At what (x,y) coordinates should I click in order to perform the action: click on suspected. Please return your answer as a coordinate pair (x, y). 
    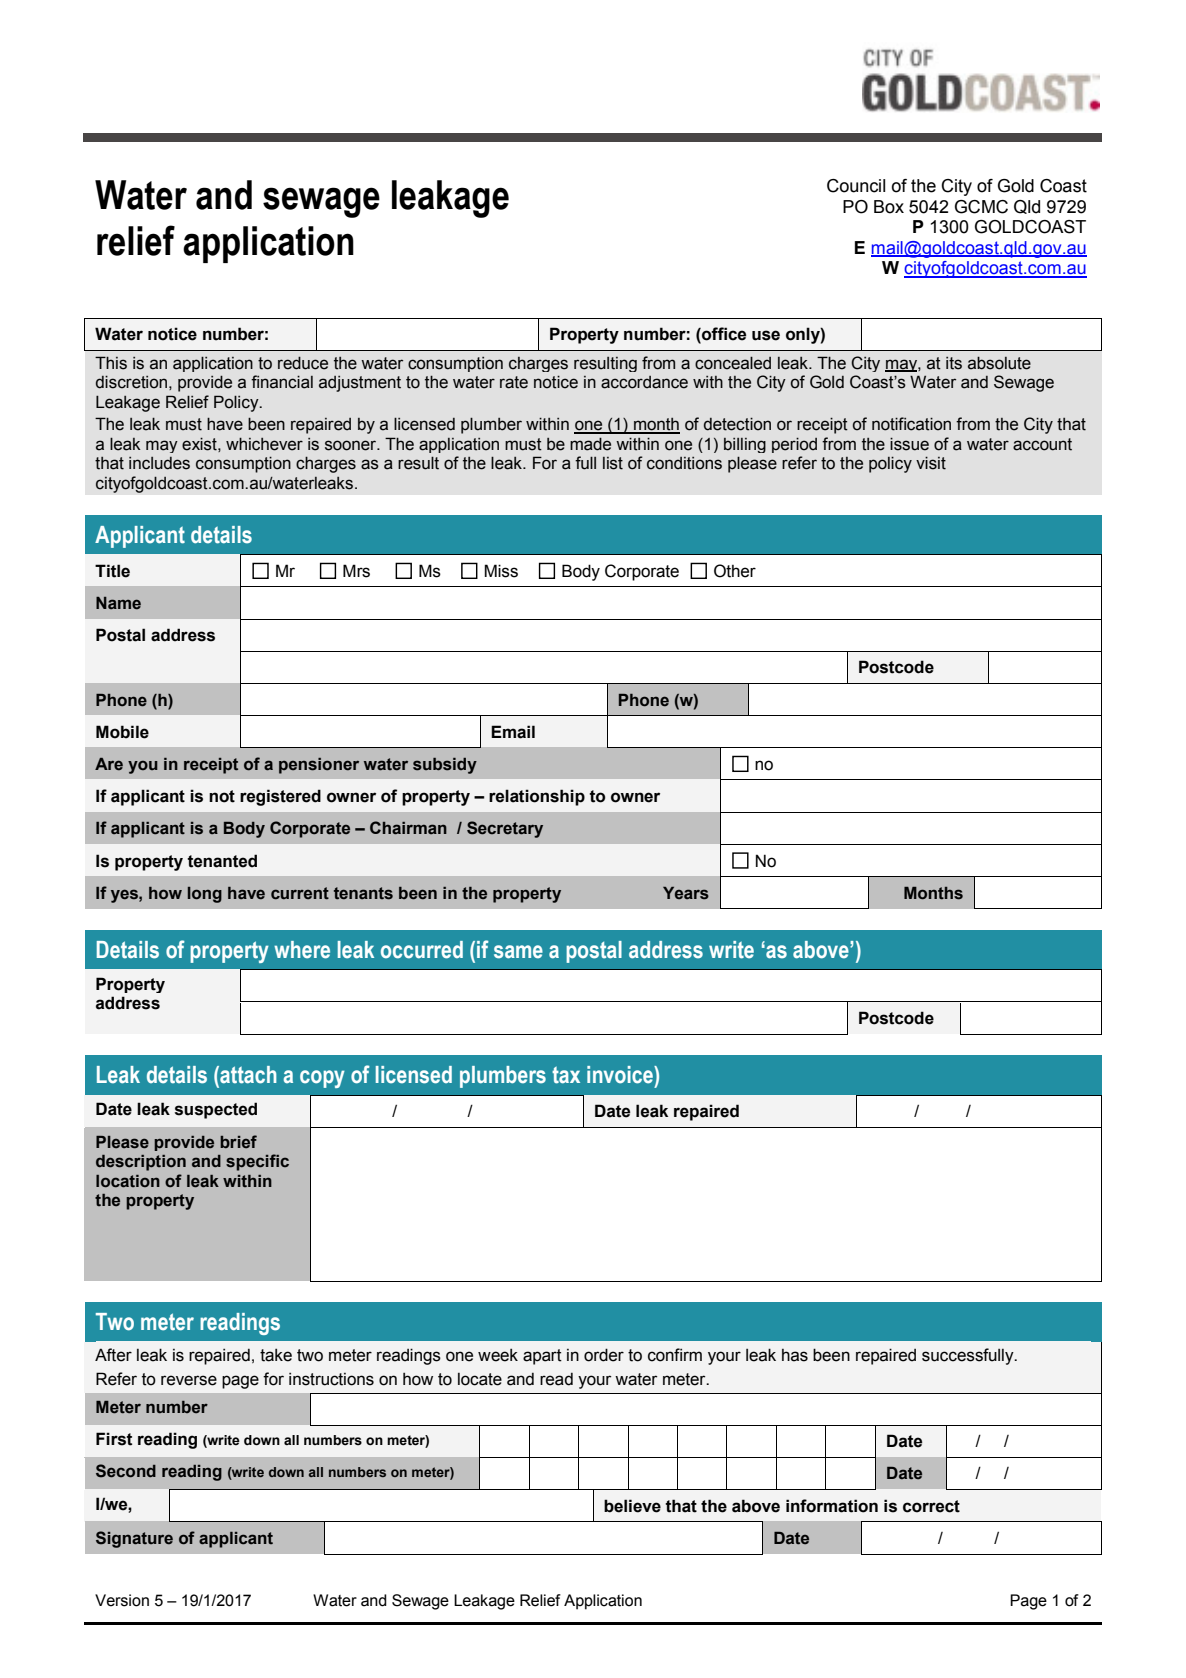
    Looking at the image, I should click on (216, 1110).
